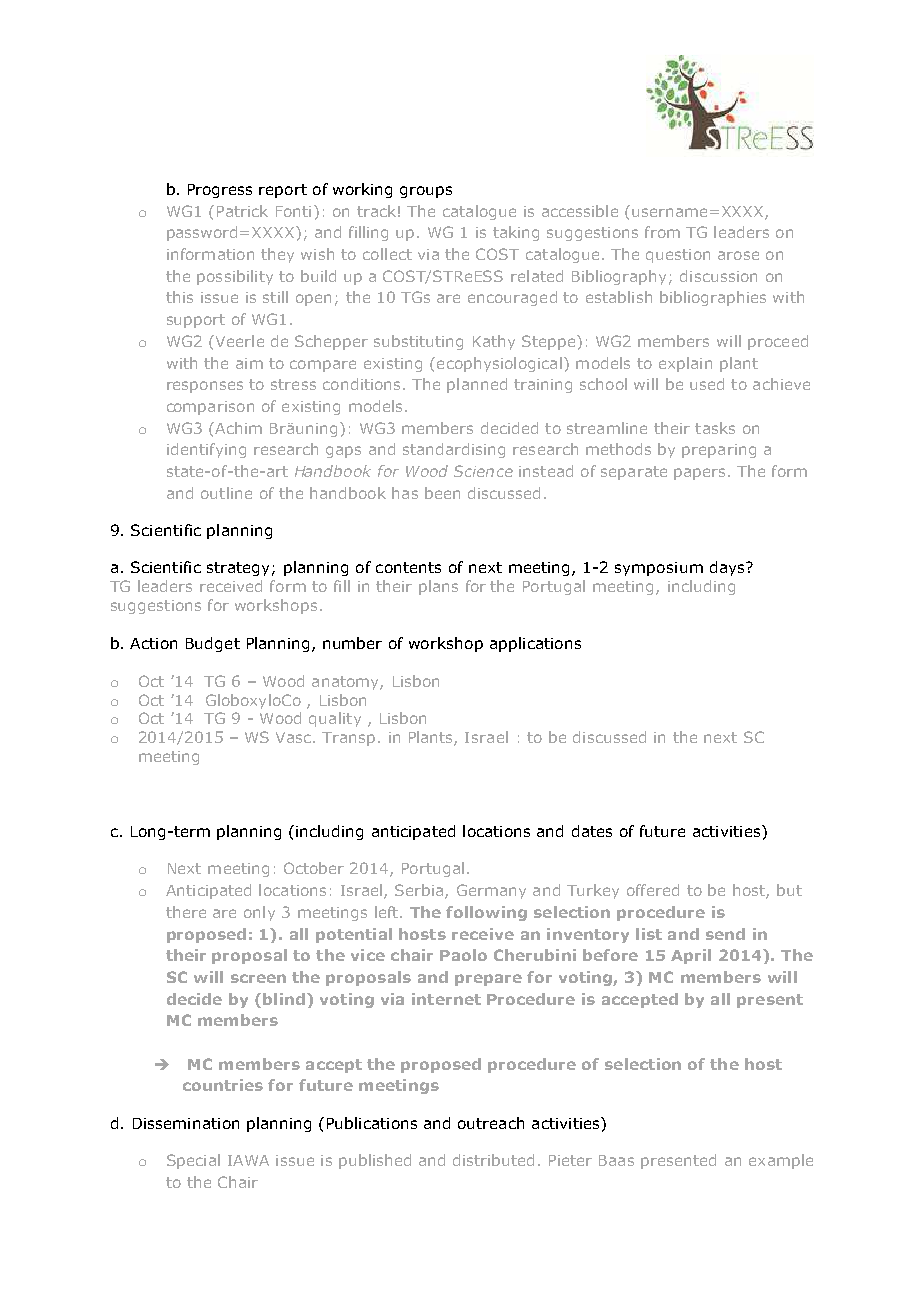 The image size is (924, 1308). What do you see at coordinates (662, 232) in the page?
I see `from` at bounding box center [662, 232].
